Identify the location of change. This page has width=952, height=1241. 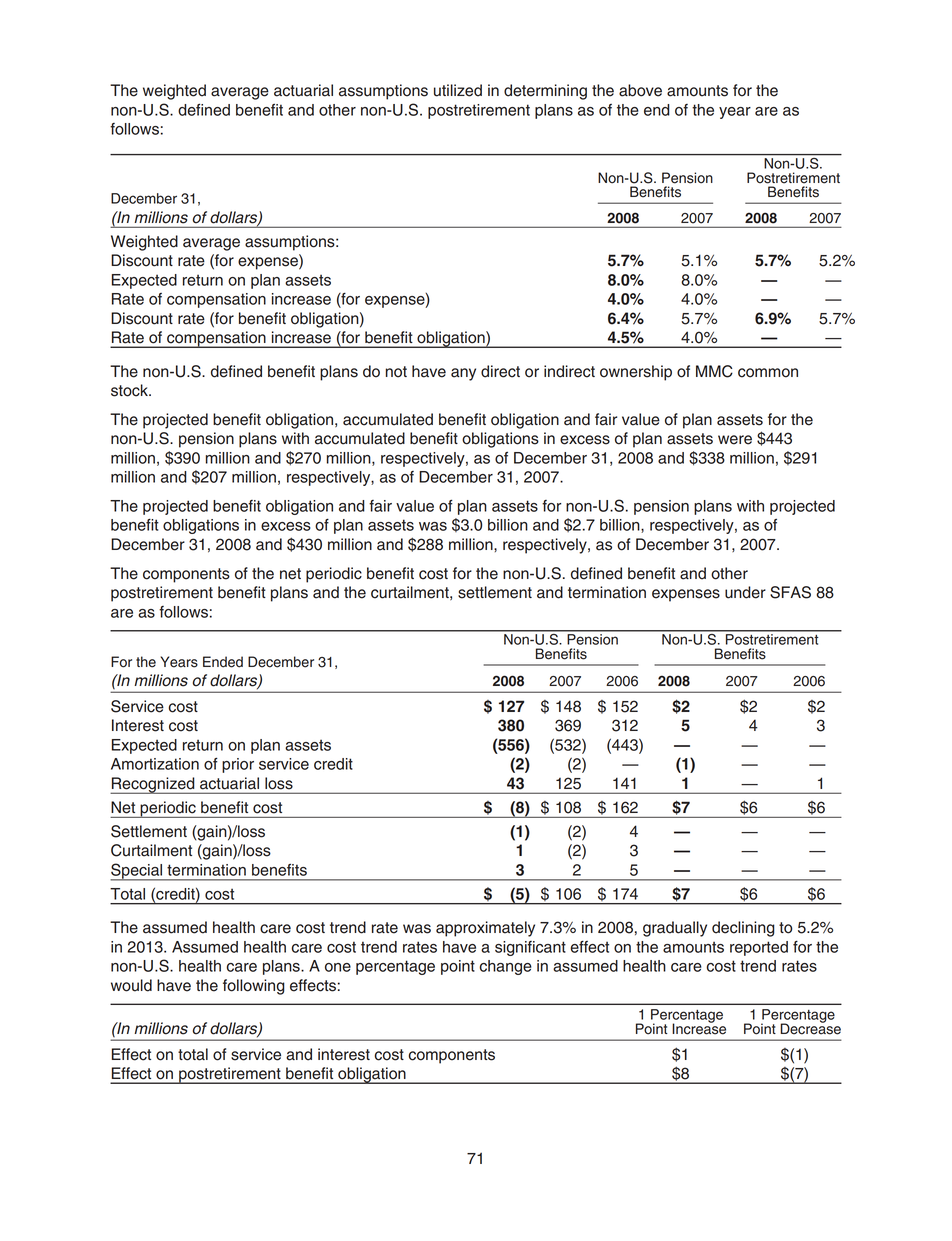
(506, 967).
